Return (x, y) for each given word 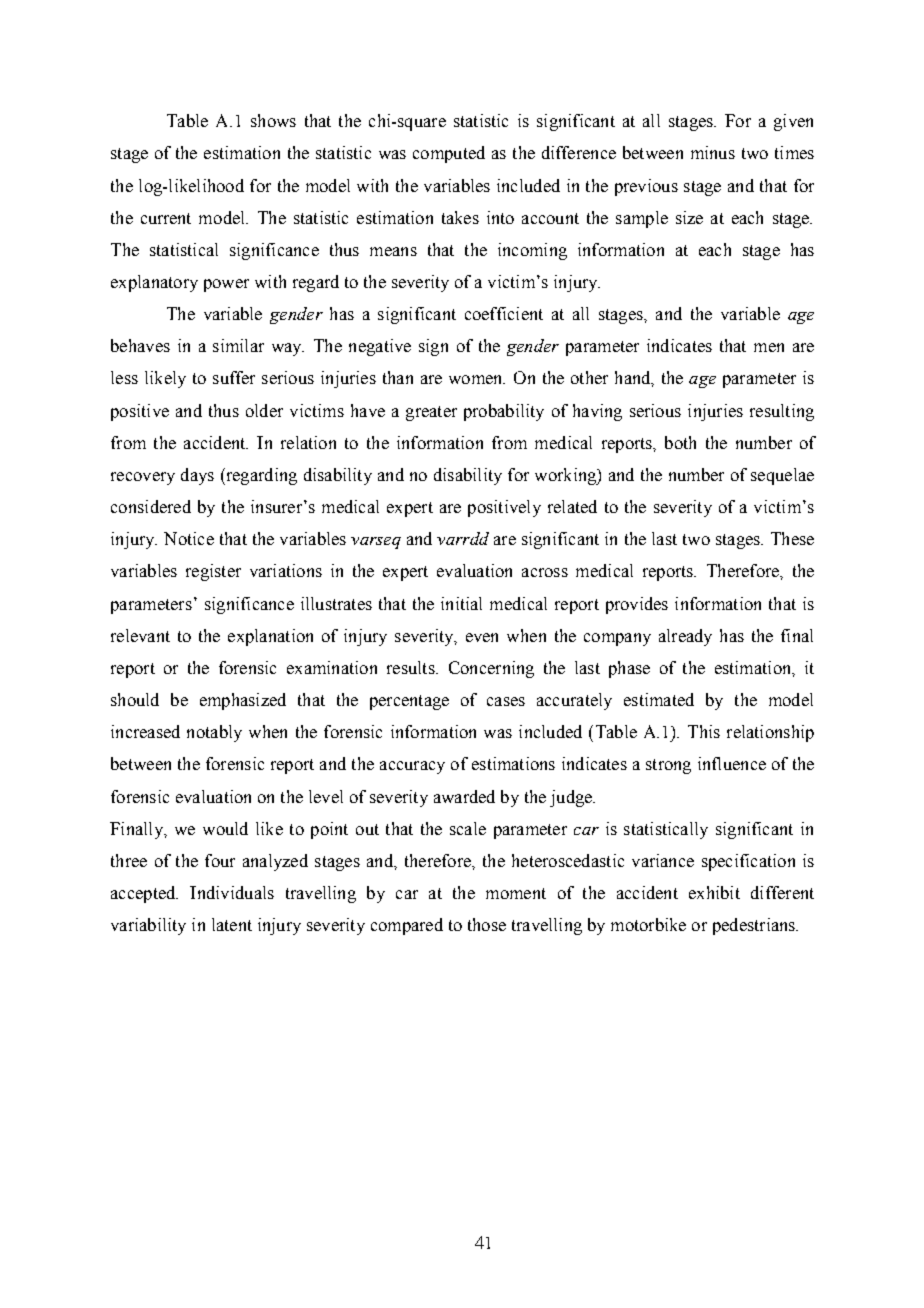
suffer (234, 377)
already (685, 637)
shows (273, 120)
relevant (140, 635)
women (477, 379)
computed (449, 154)
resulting (782, 412)
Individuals (232, 892)
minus (713, 152)
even (482, 637)
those (487, 924)
